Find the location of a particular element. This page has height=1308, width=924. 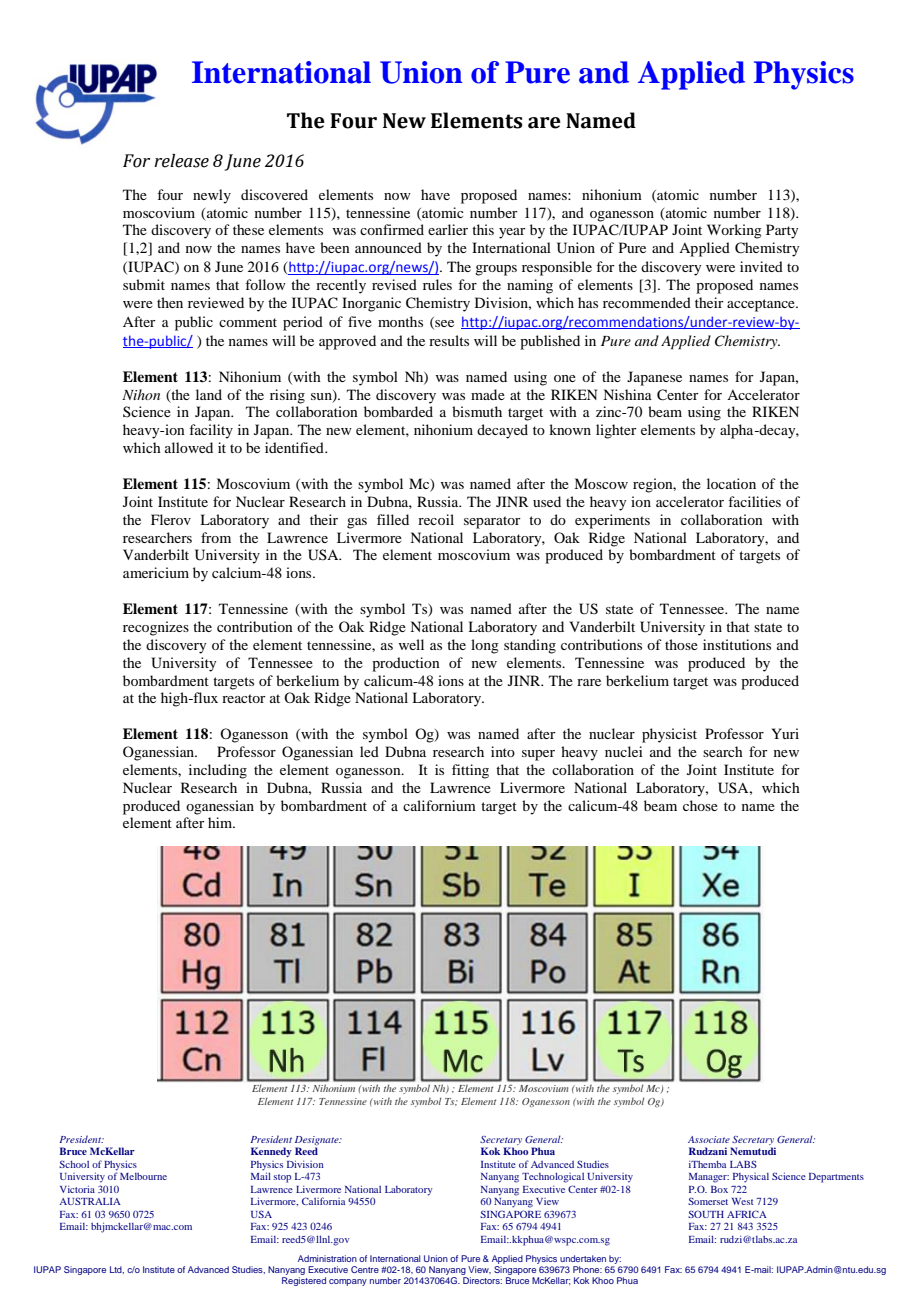

land is located at coordinates (209, 394).
